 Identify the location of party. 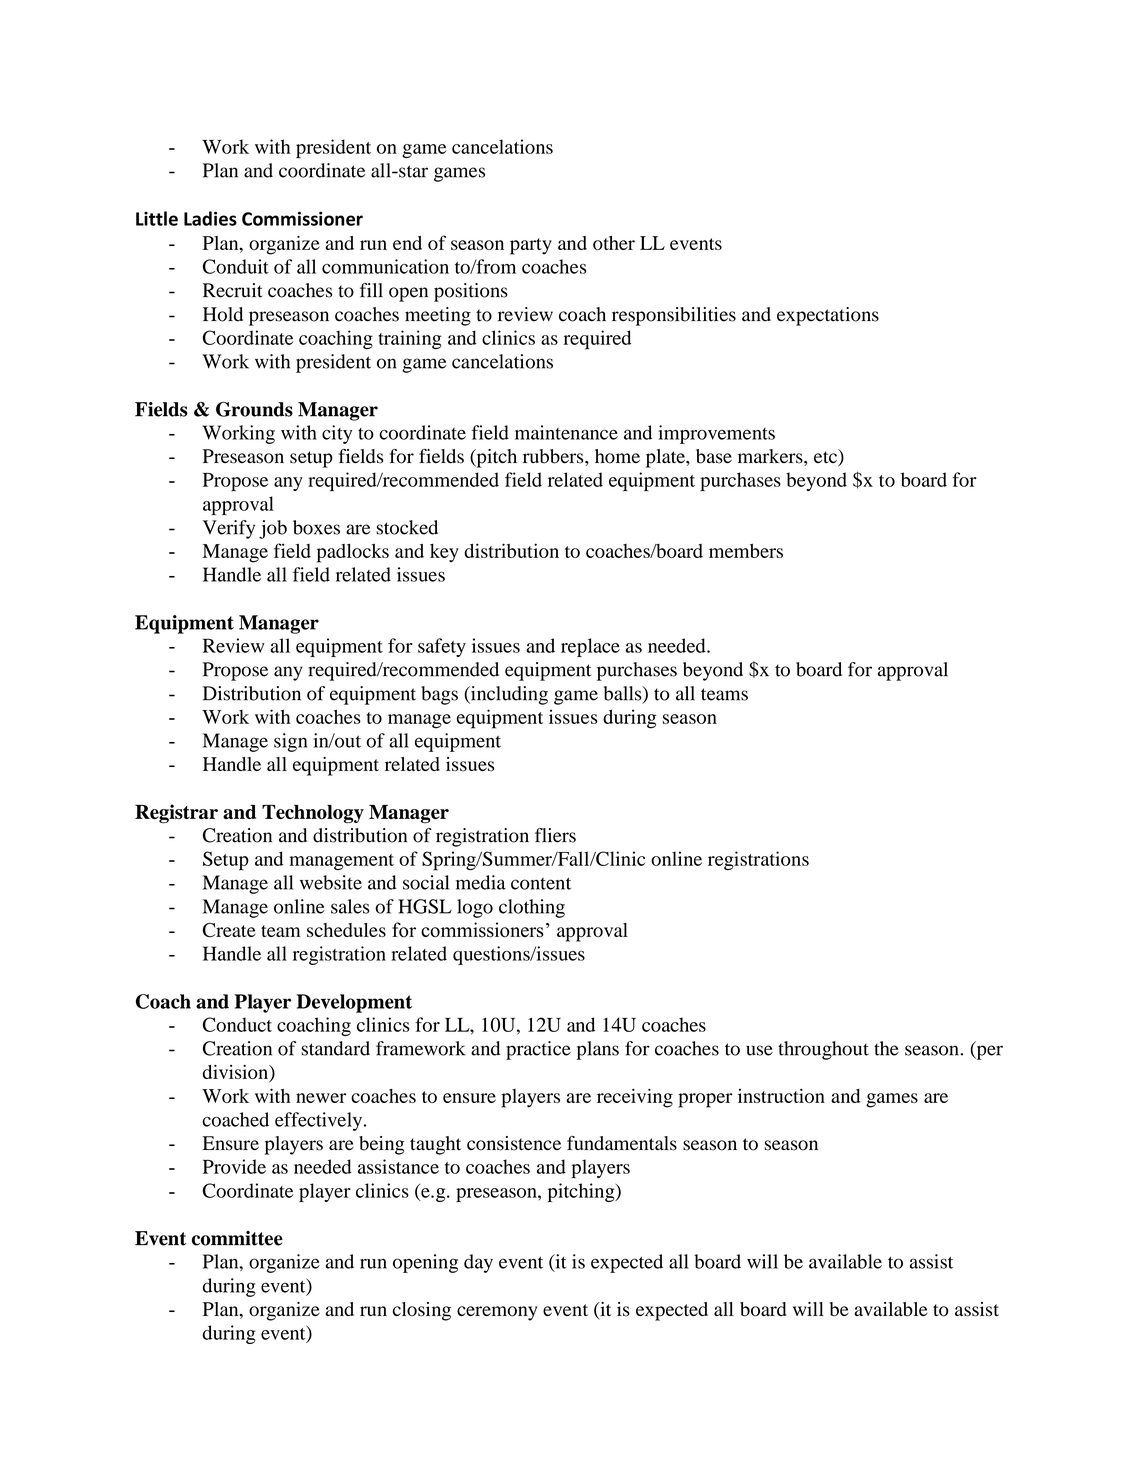
(531, 246).
